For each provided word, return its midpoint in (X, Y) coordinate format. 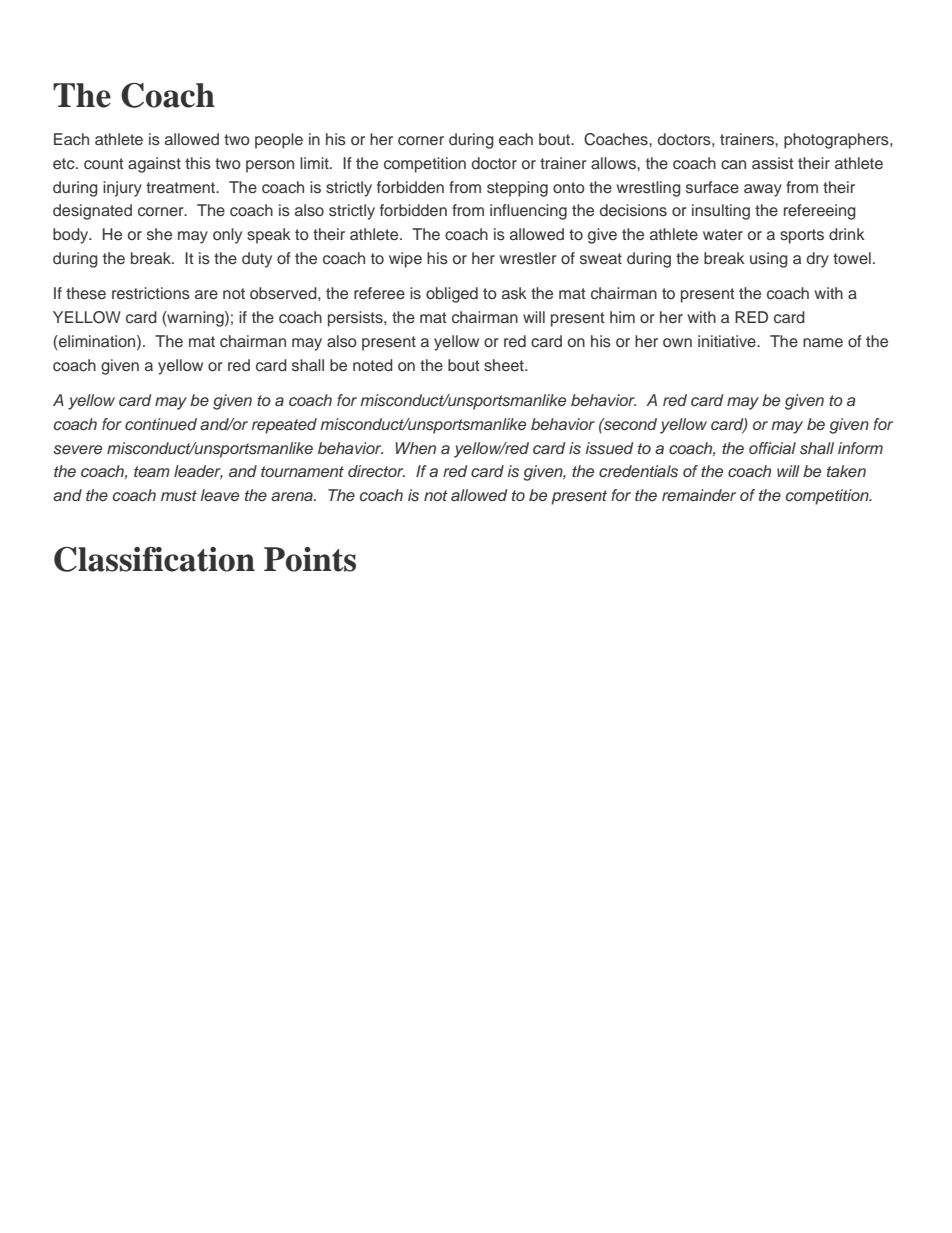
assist (773, 163)
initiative (728, 341)
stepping (517, 189)
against (154, 165)
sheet (505, 365)
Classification (154, 559)
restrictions (151, 293)
